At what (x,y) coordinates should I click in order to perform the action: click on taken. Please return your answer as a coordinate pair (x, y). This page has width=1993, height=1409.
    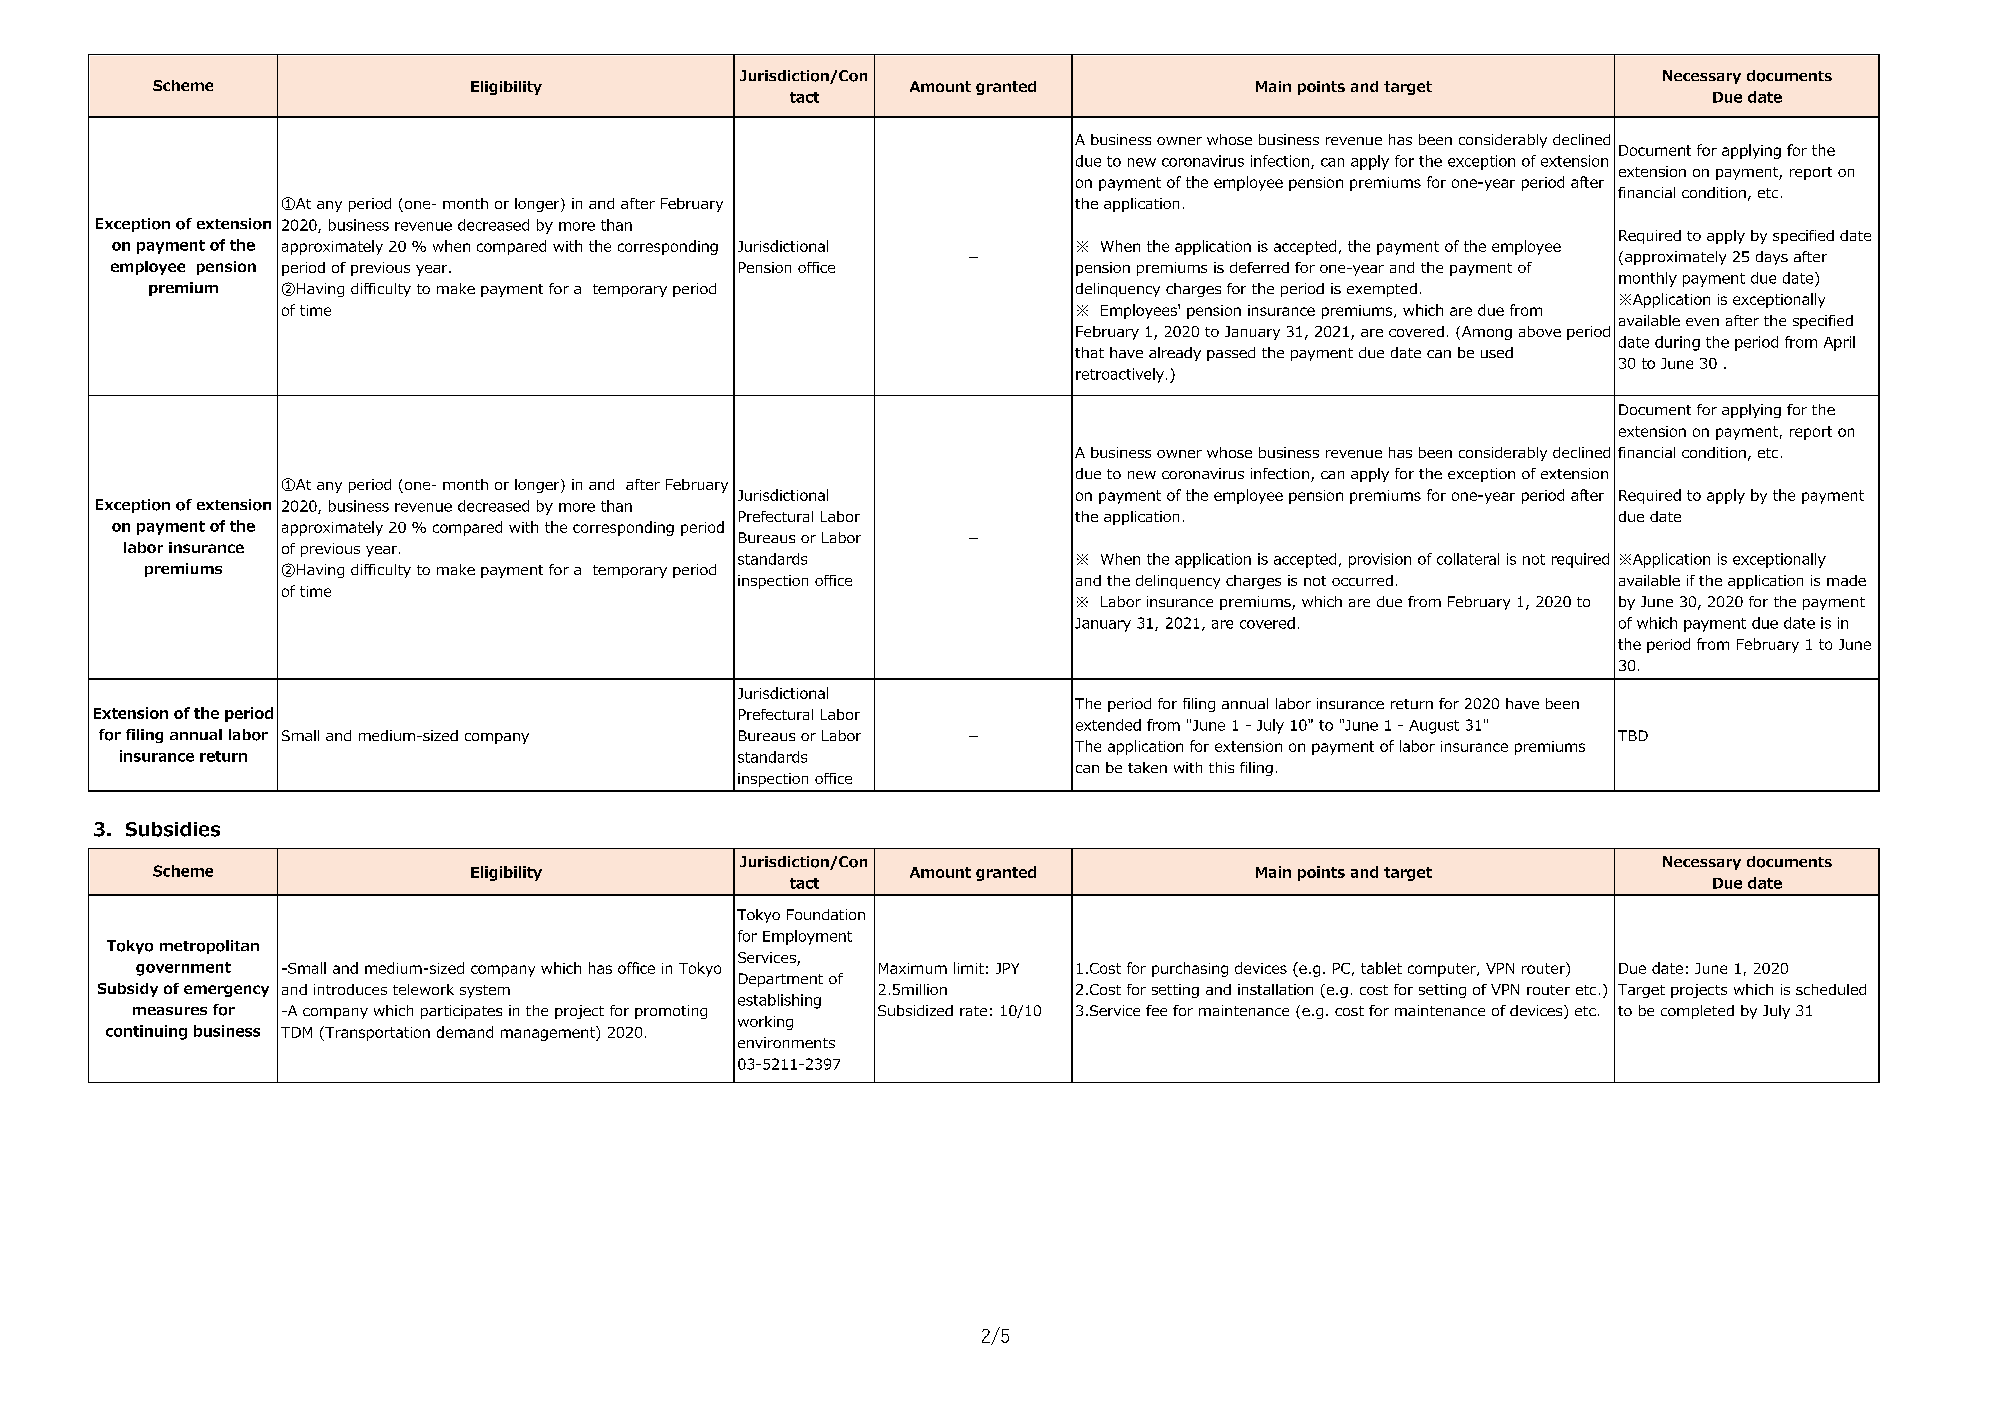
    Looking at the image, I should click on (1147, 767).
